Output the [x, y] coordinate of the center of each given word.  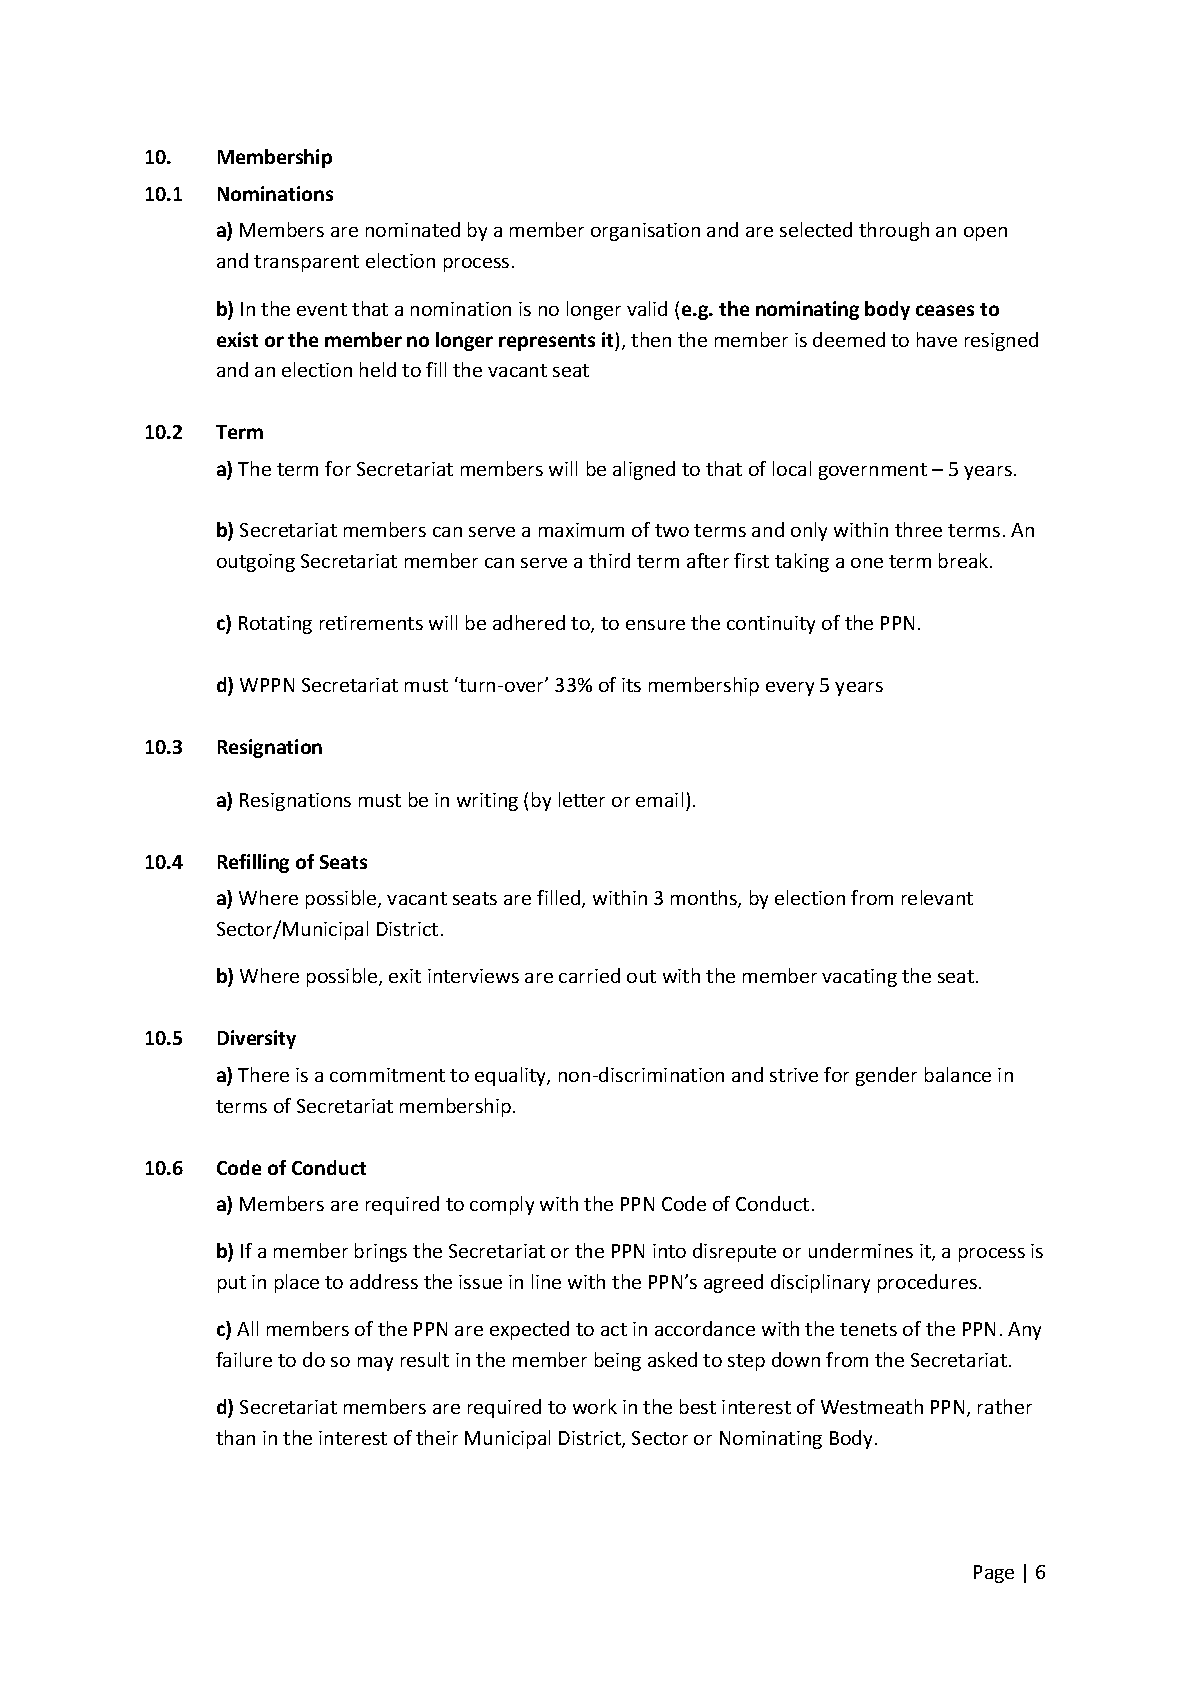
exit [405, 976]
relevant [937, 897]
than [235, 1437]
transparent [306, 263]
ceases [945, 310]
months [705, 899]
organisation [645, 232]
